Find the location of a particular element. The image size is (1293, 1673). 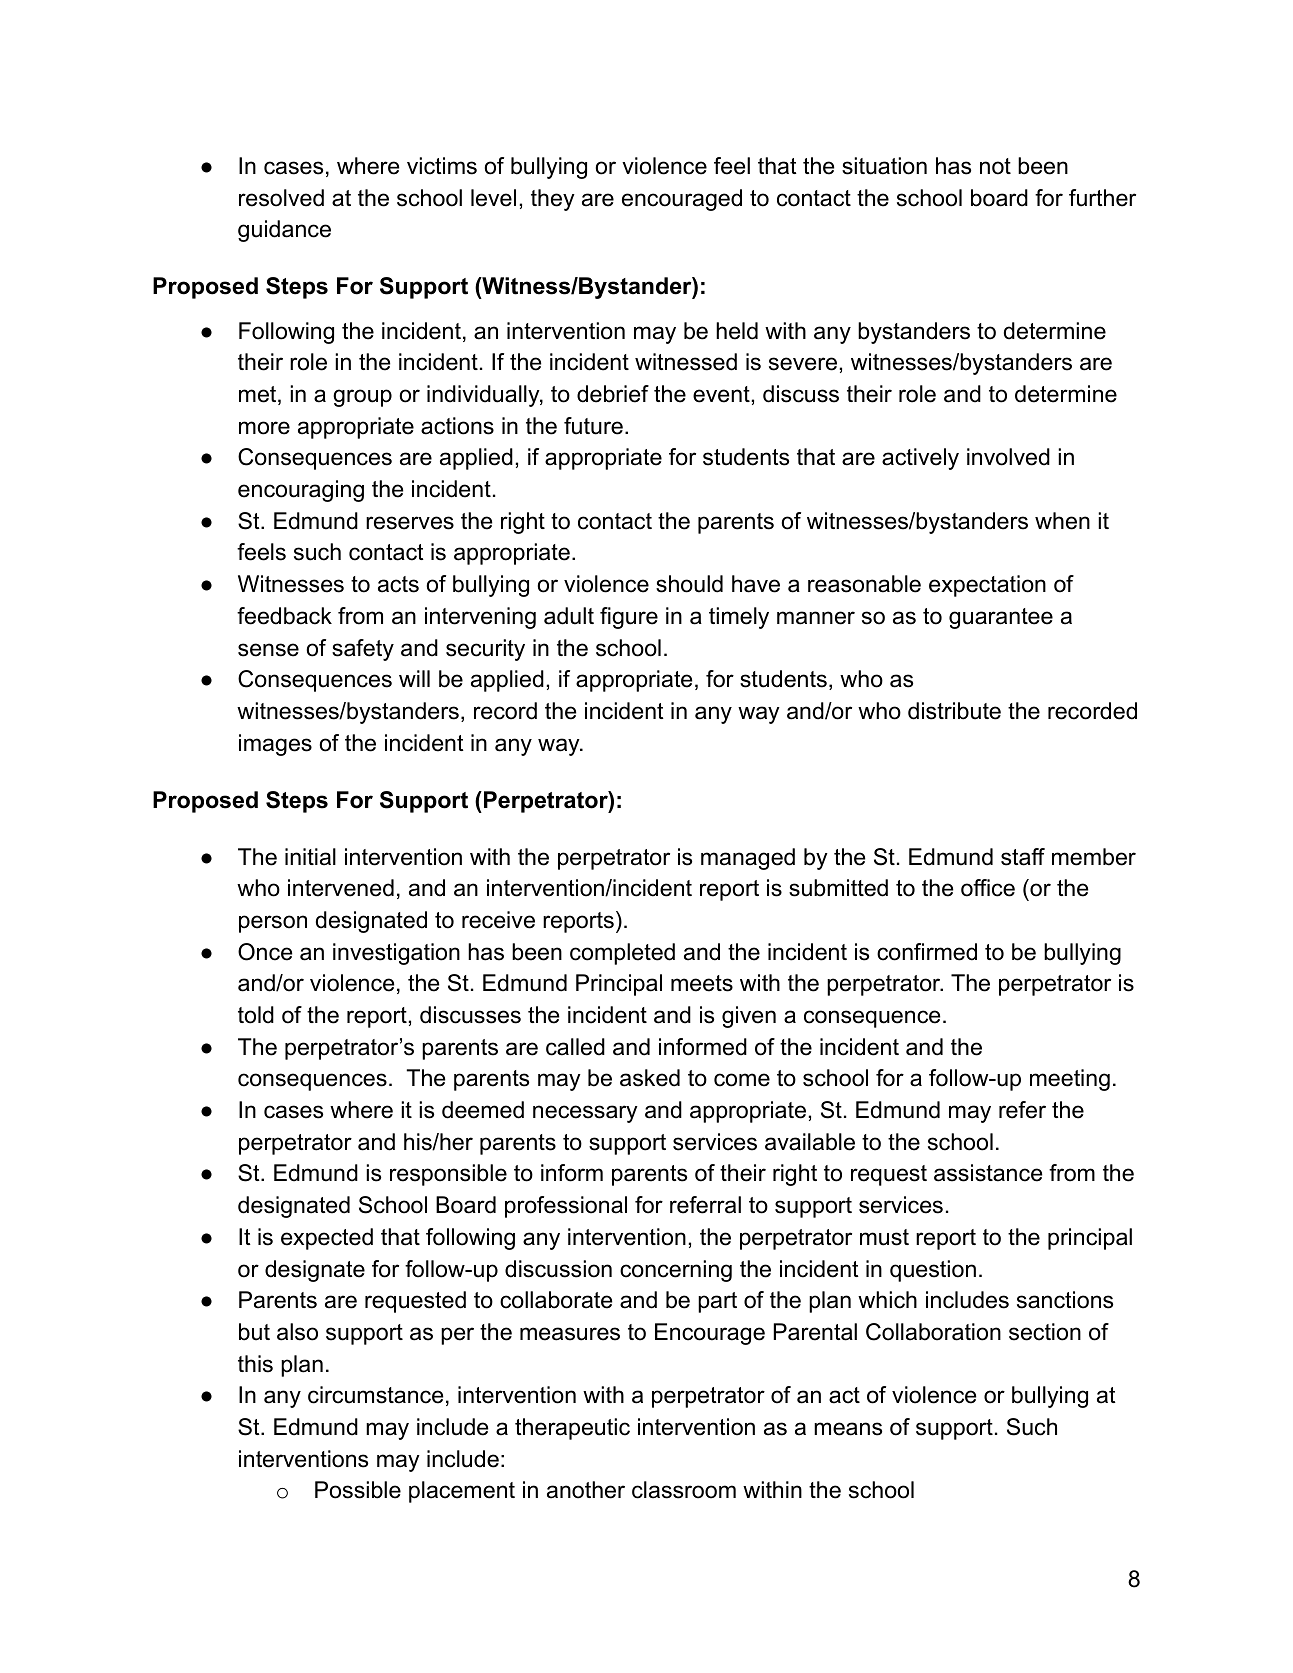

asked is located at coordinates (650, 1078).
